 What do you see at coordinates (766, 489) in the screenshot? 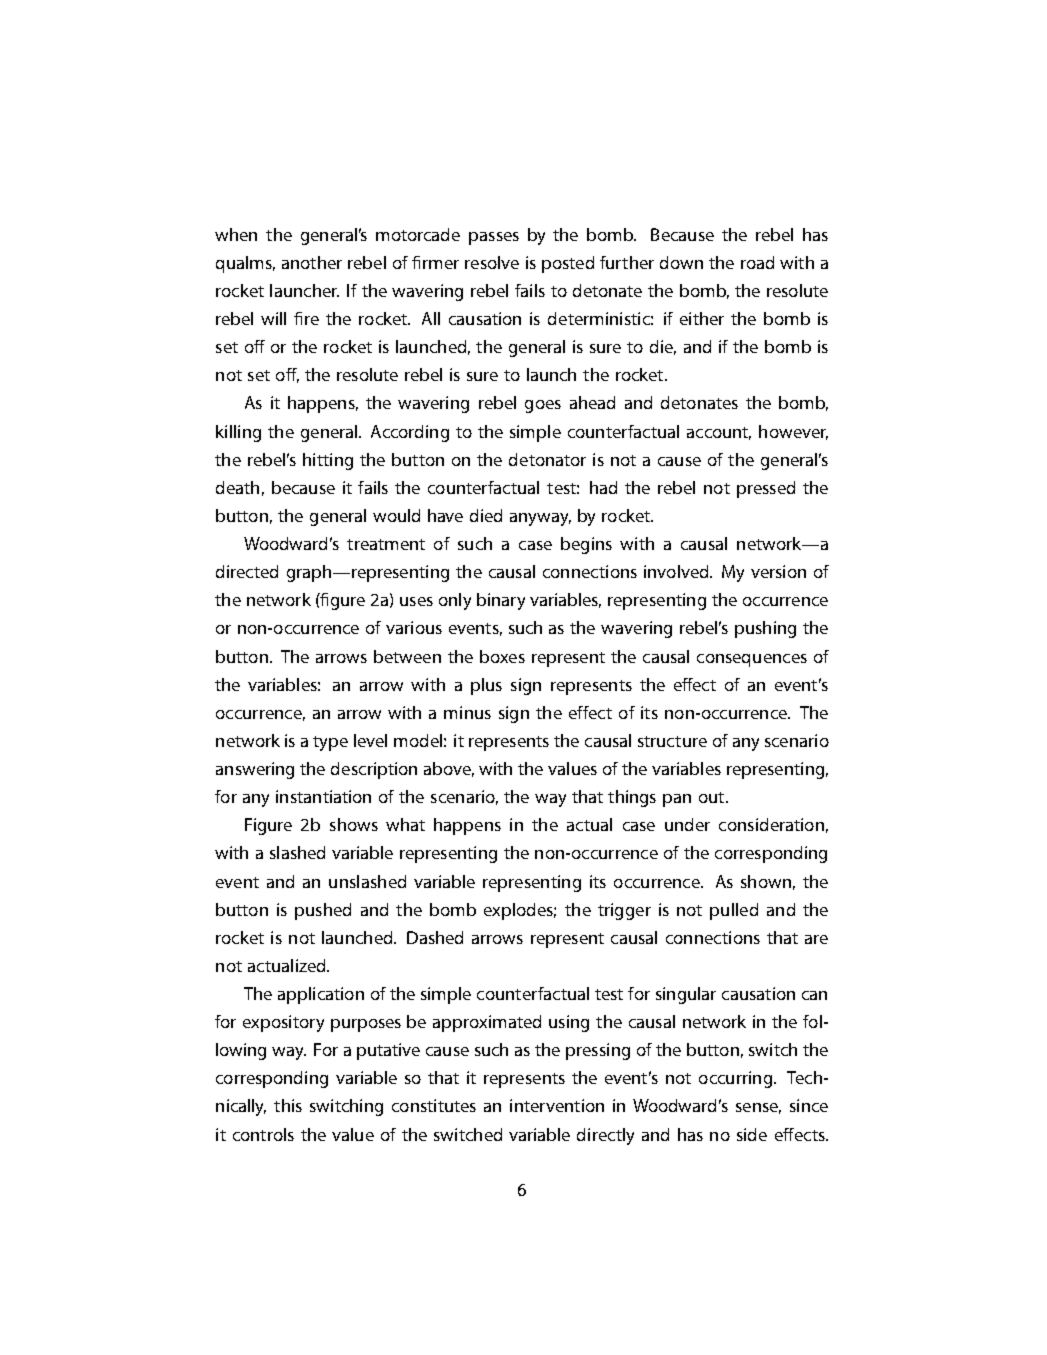
I see `pressed` at bounding box center [766, 489].
